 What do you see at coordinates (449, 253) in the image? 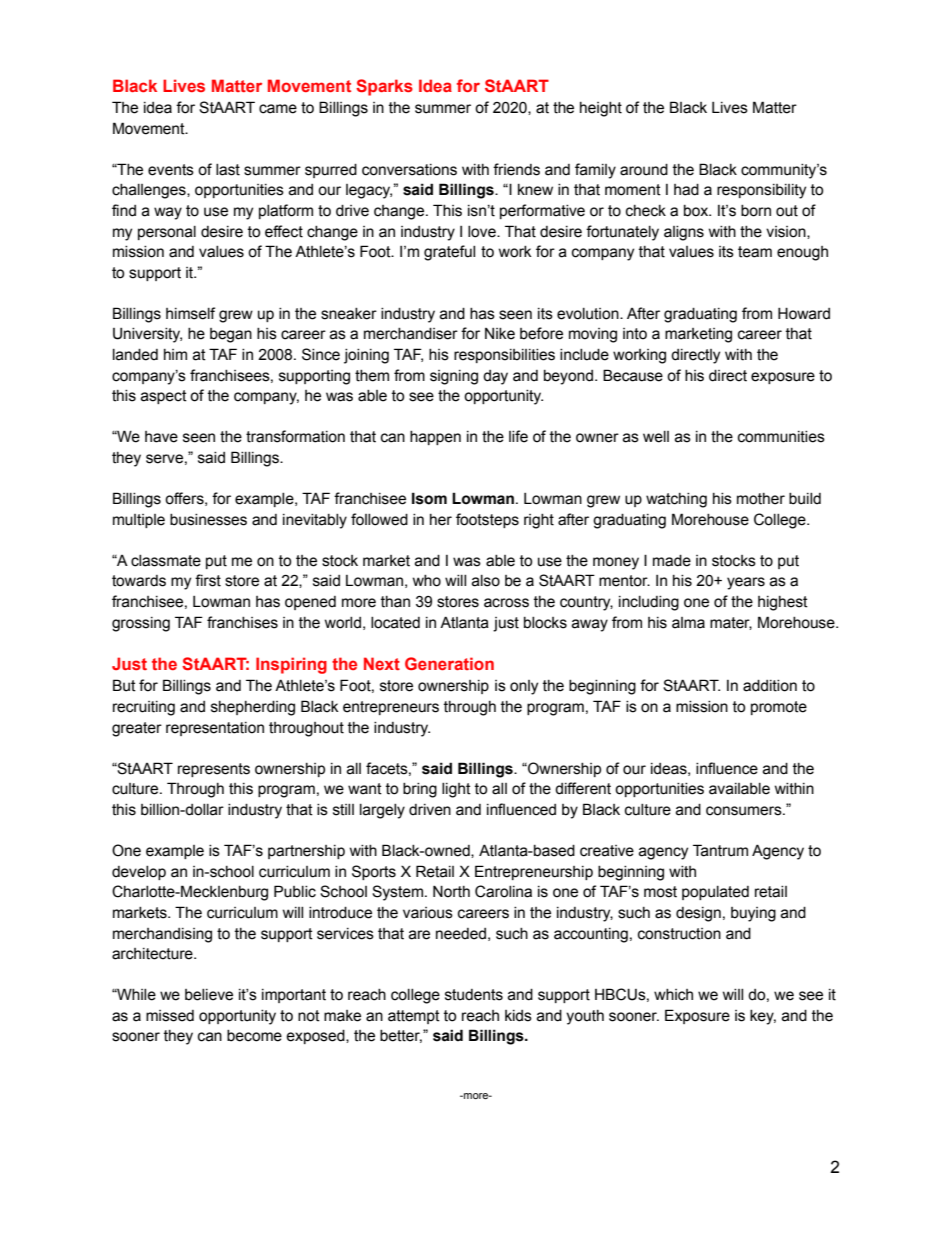
I see `grateful` at bounding box center [449, 253].
